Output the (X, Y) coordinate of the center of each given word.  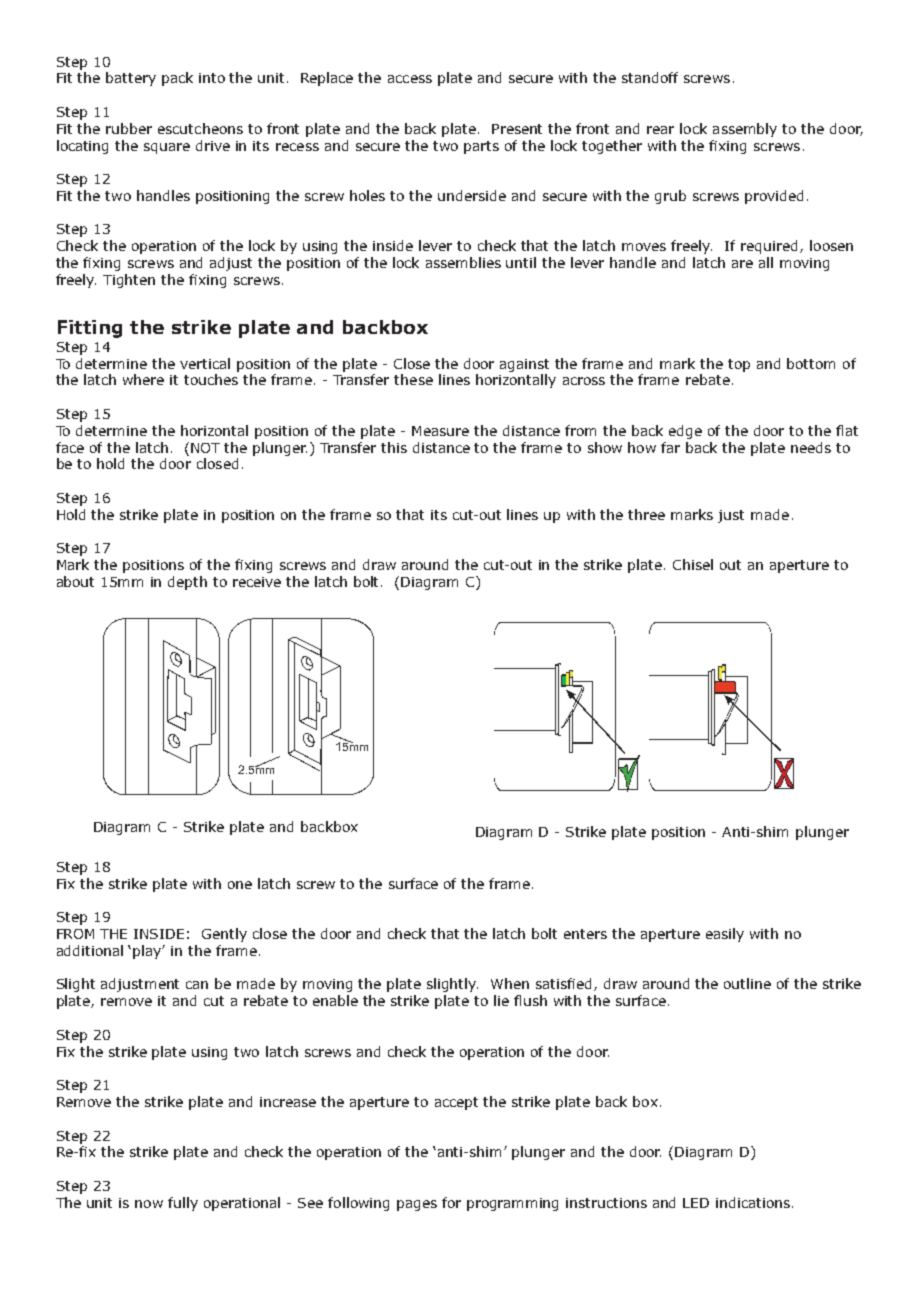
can (197, 985)
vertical (205, 363)
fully (183, 1204)
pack (177, 79)
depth (187, 583)
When (510, 983)
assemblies (463, 262)
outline (747, 983)
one (240, 885)
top (739, 365)
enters (585, 934)
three (646, 514)
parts (481, 147)
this (394, 447)
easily (725, 935)
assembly (745, 130)
